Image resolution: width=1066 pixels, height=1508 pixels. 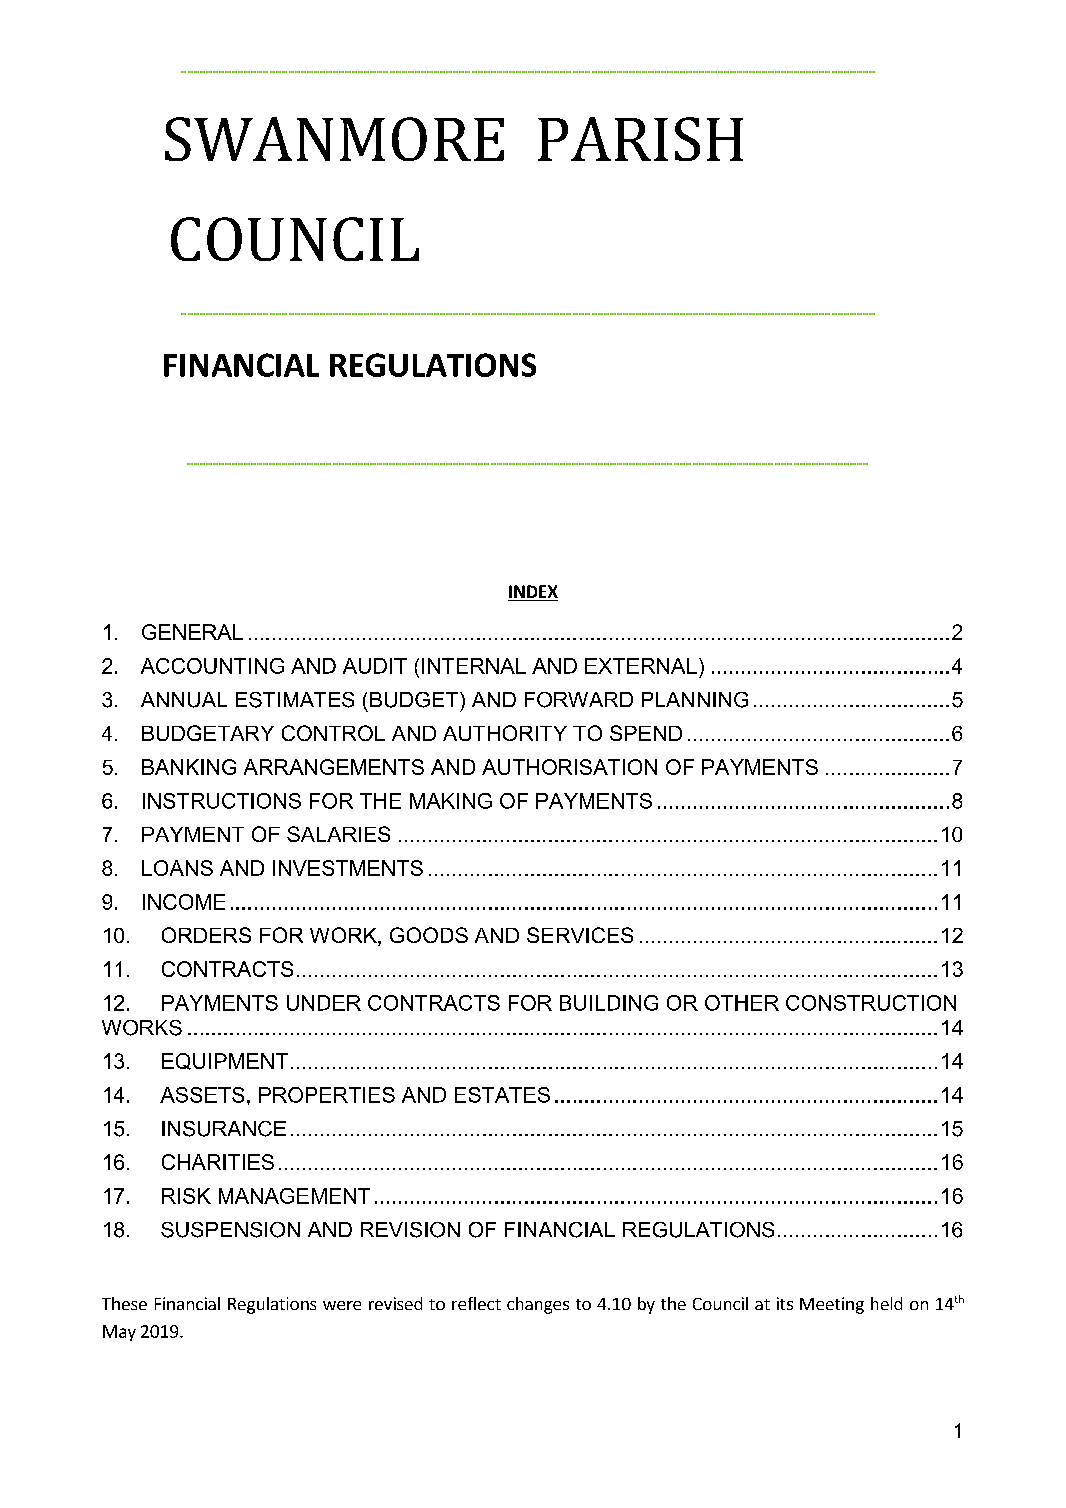 I want to click on INDEX, so click(x=533, y=591).
